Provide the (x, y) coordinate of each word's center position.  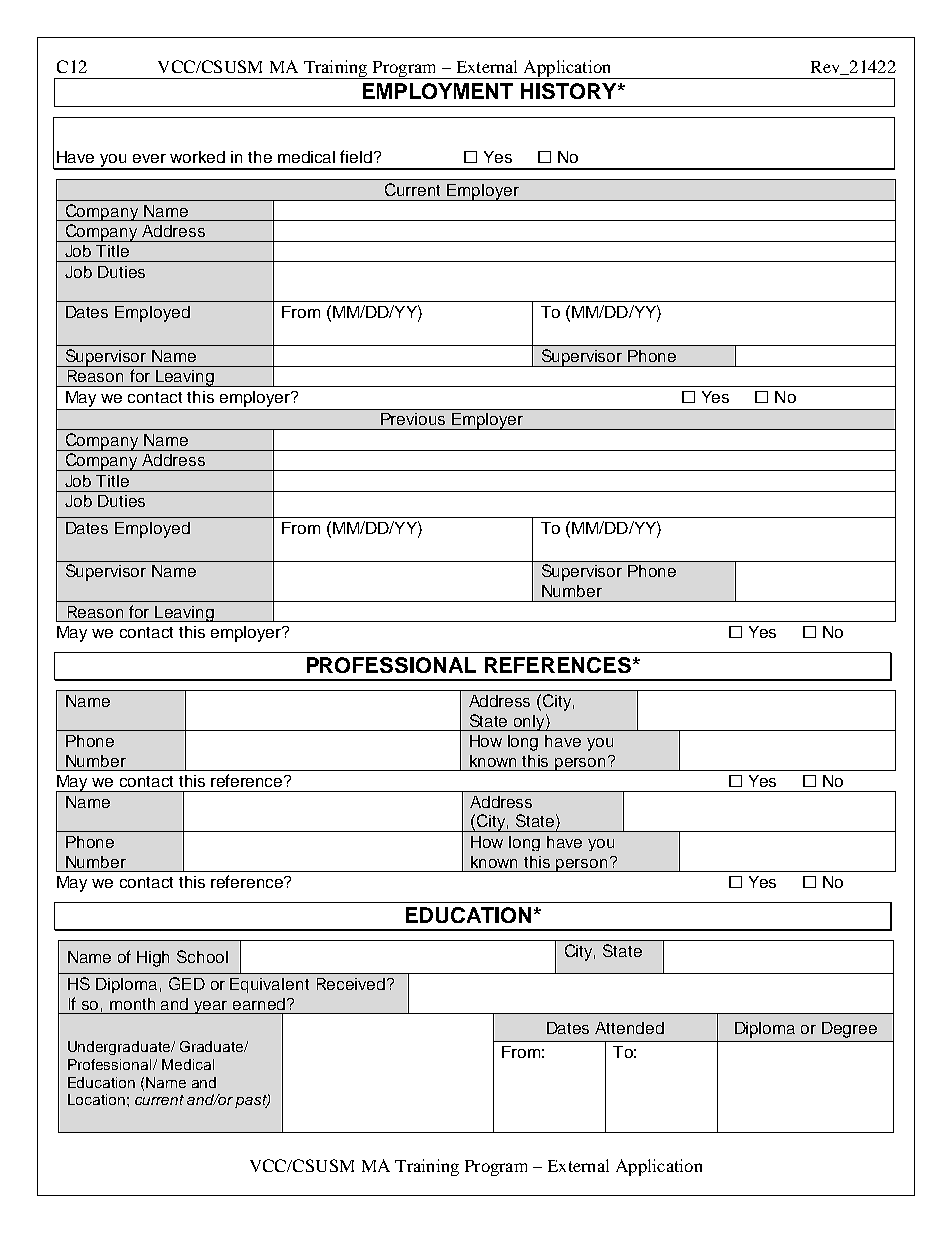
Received (351, 984)
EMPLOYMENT (438, 91)
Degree (849, 1030)
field (356, 156)
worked (197, 157)
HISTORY (570, 91)
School (202, 956)
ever (149, 158)
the (260, 157)
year (211, 1007)
